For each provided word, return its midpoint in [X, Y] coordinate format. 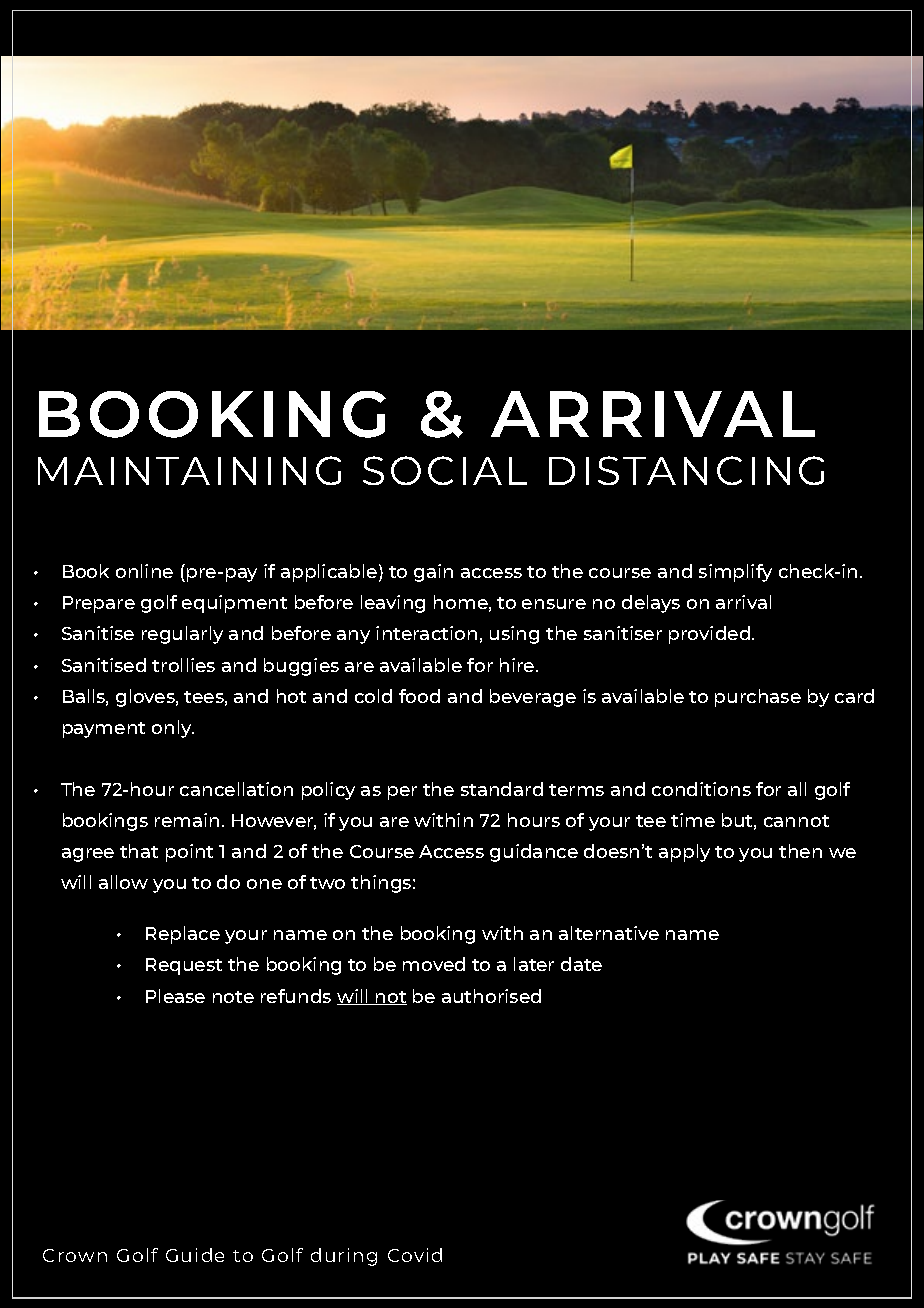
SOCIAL [445, 470]
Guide [195, 1255]
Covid [415, 1255]
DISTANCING [686, 470]
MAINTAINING [189, 470]
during [344, 1257]
